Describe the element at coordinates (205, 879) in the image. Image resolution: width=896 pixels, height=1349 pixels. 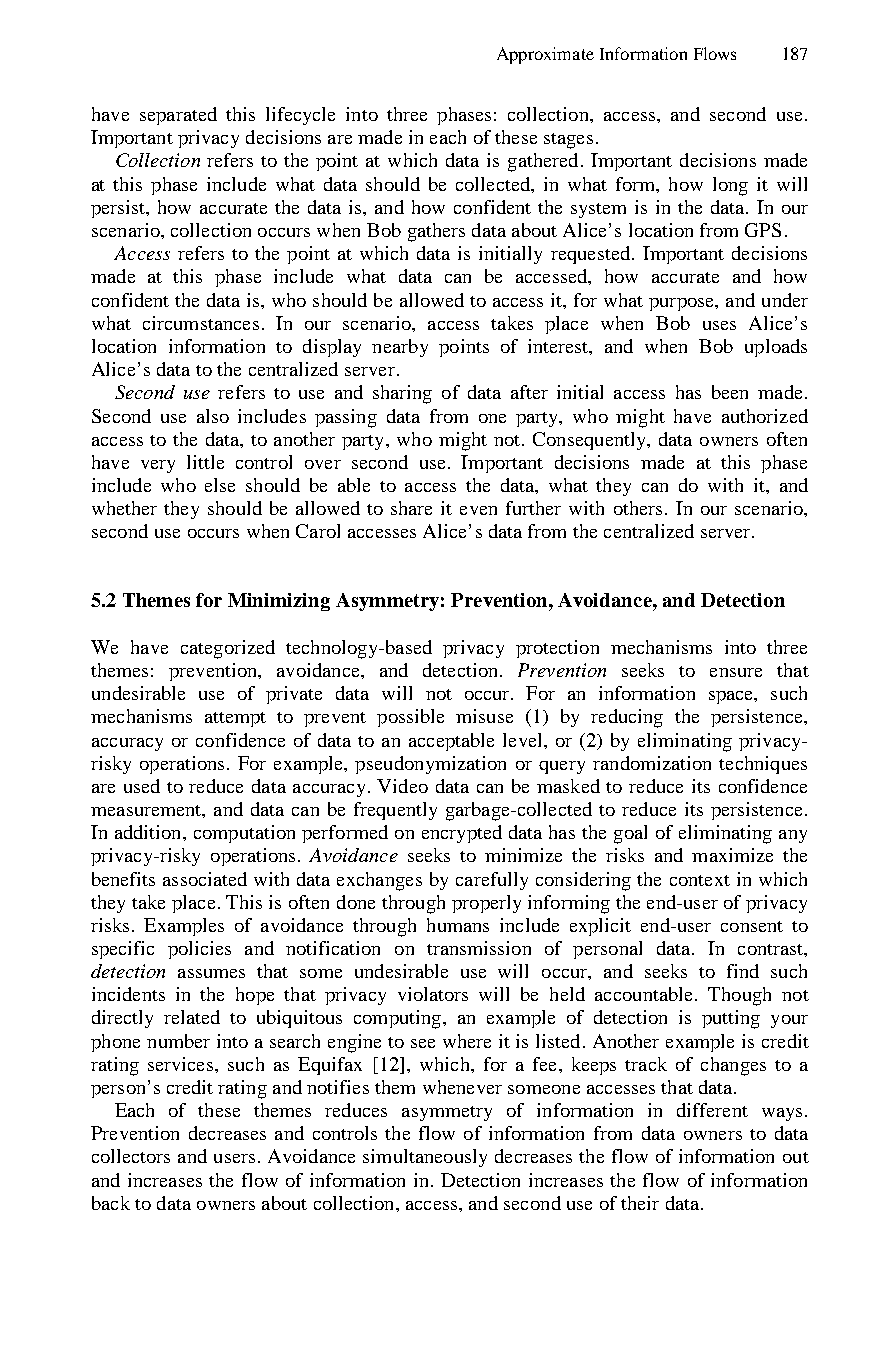
I see `associated` at that location.
